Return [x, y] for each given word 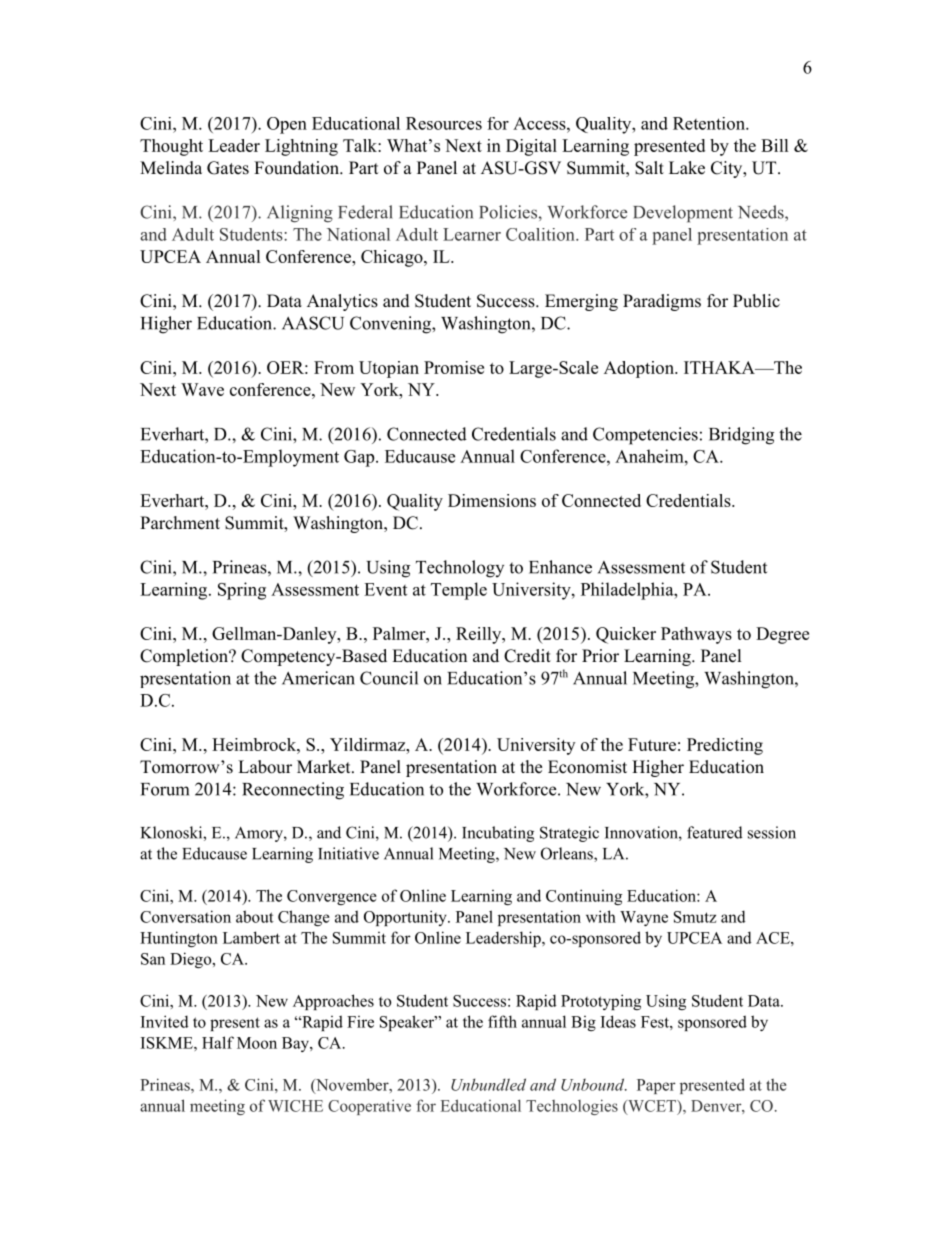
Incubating [498, 834]
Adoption [640, 369]
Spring [242, 591]
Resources [444, 123]
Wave [202, 389]
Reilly [479, 635]
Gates [228, 168]
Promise [454, 367]
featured [715, 832]
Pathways [696, 635]
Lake [687, 168]
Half [218, 1042]
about [255, 916]
